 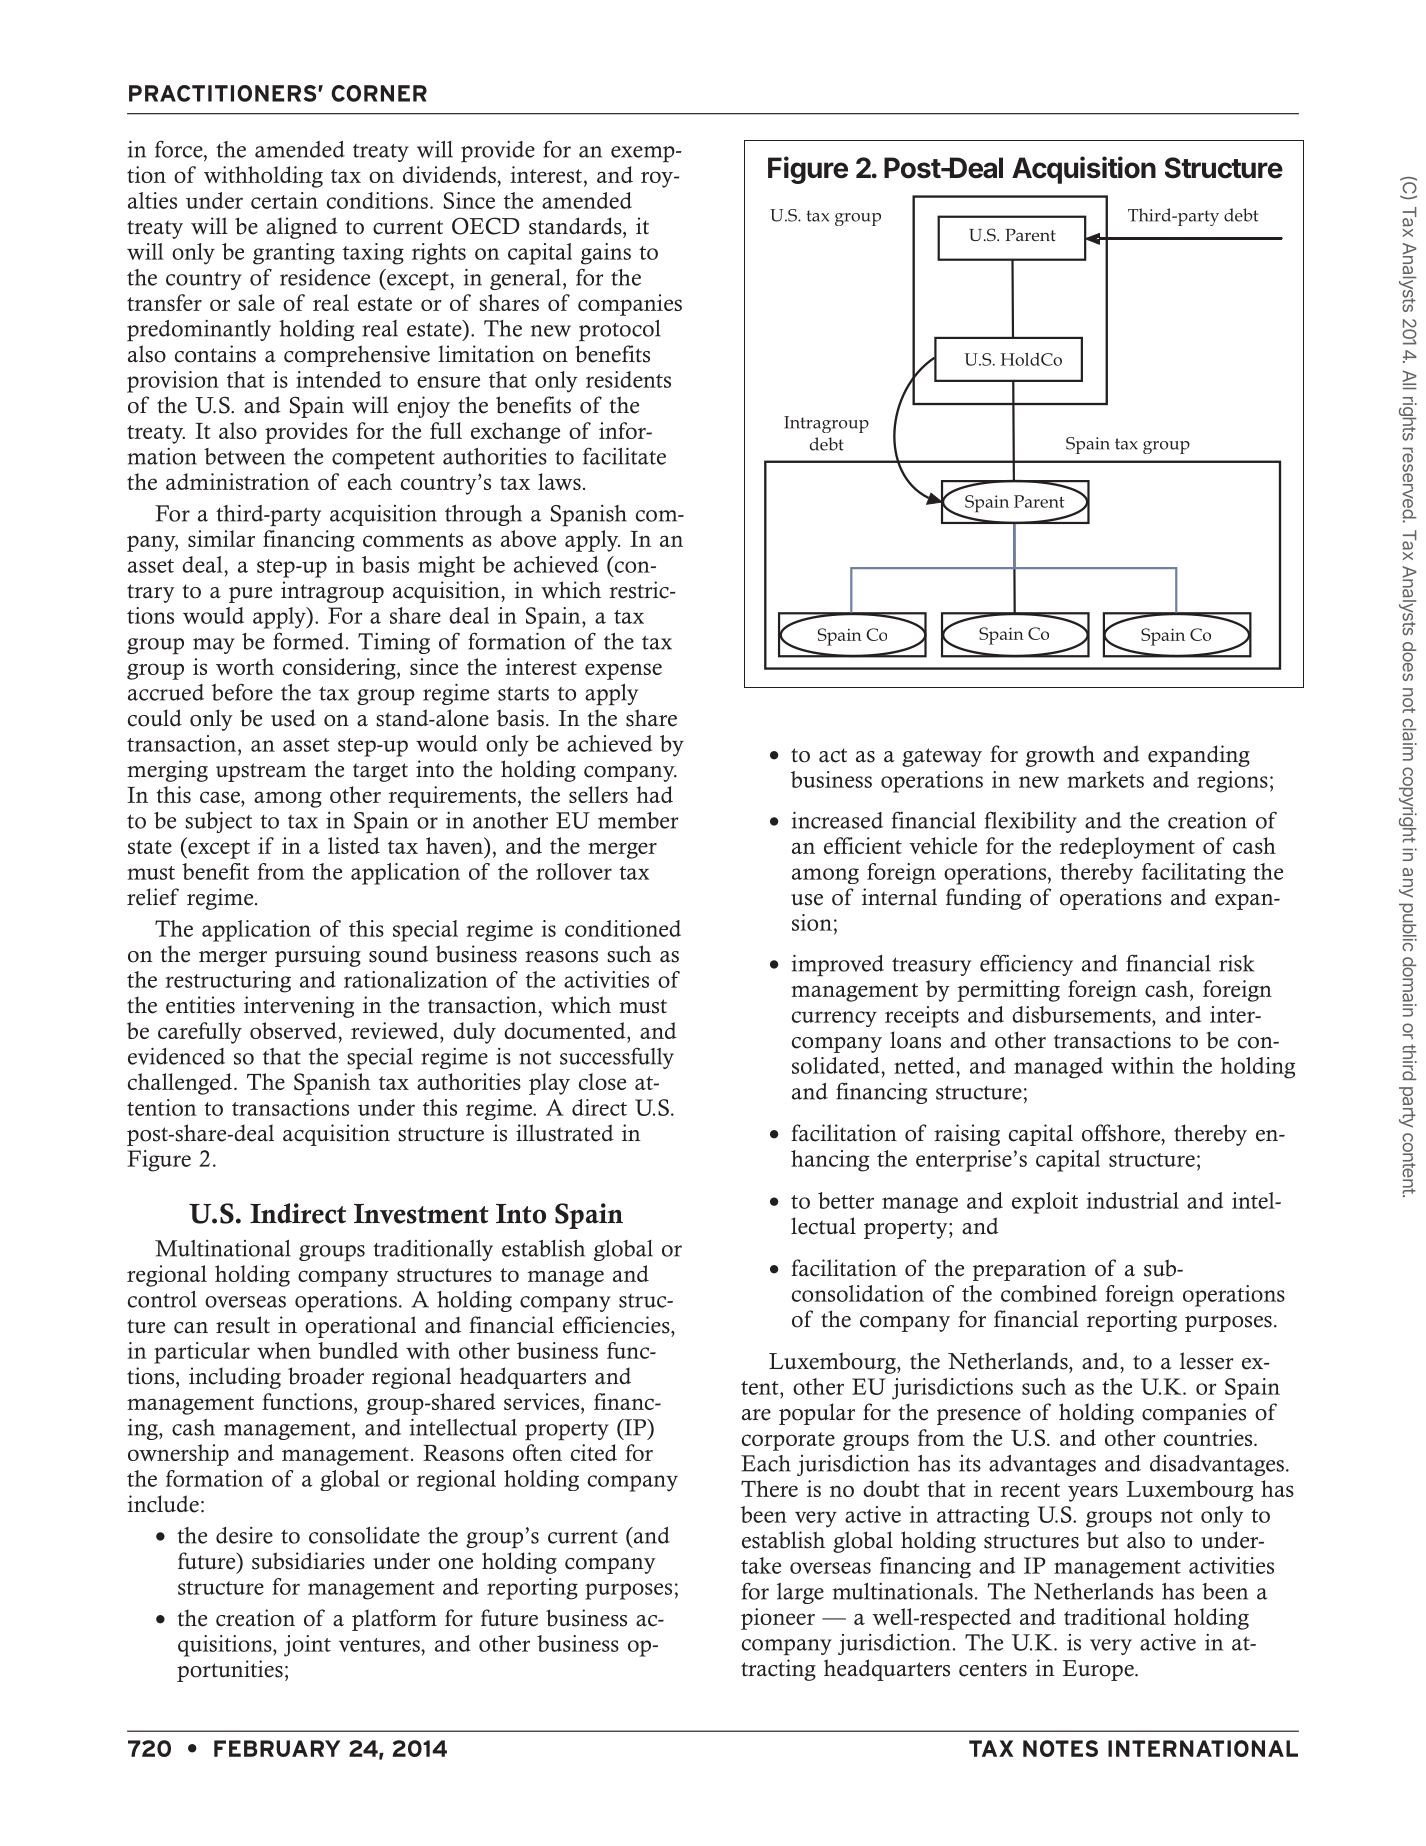 What do you see at coordinates (277, 1748) in the screenshot?
I see `FEBRUARY` at bounding box center [277, 1748].
